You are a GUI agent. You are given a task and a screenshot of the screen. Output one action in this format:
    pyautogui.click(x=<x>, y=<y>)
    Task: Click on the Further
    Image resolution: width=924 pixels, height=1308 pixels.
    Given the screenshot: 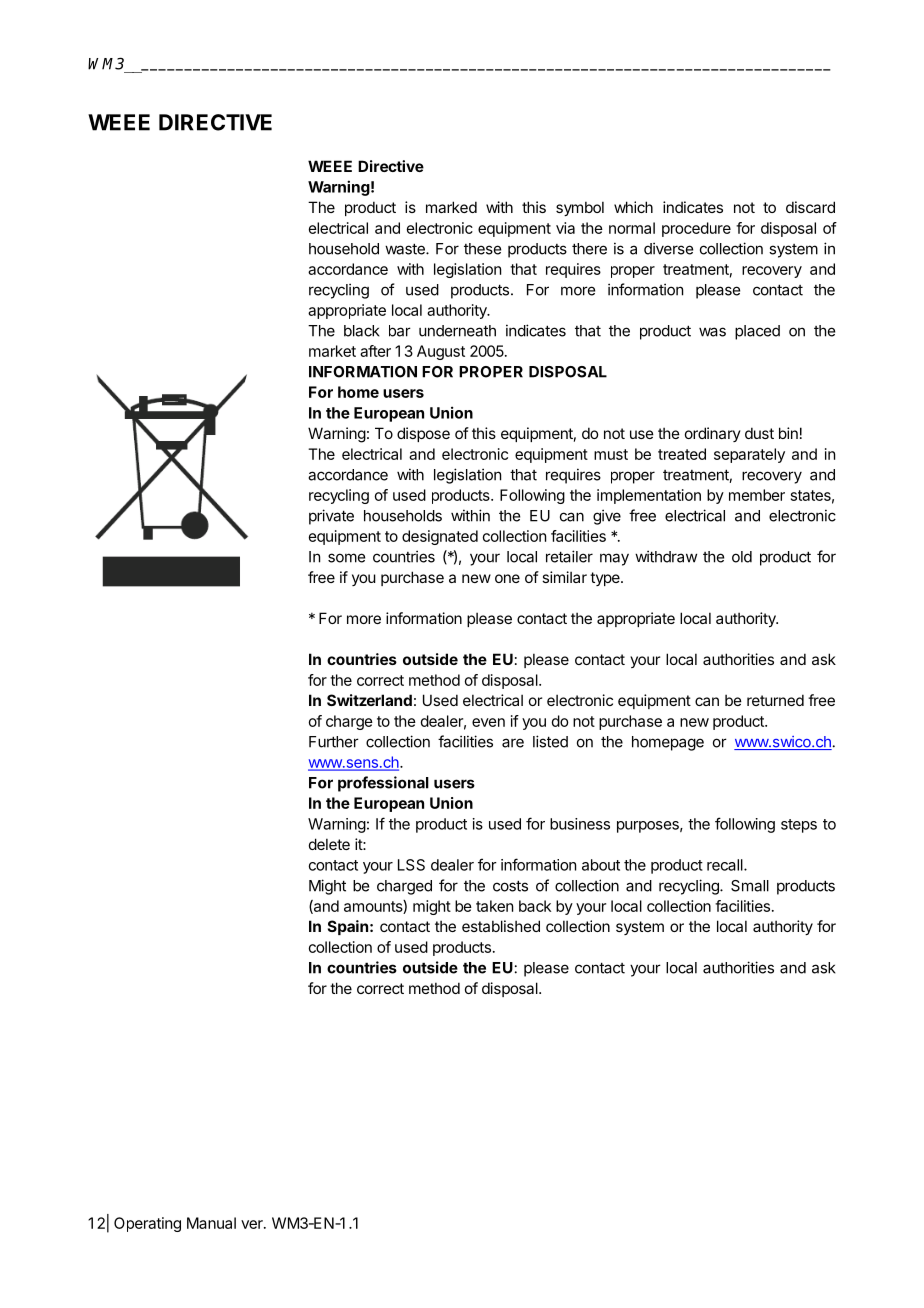 What is the action you would take?
    pyautogui.click(x=334, y=742)
